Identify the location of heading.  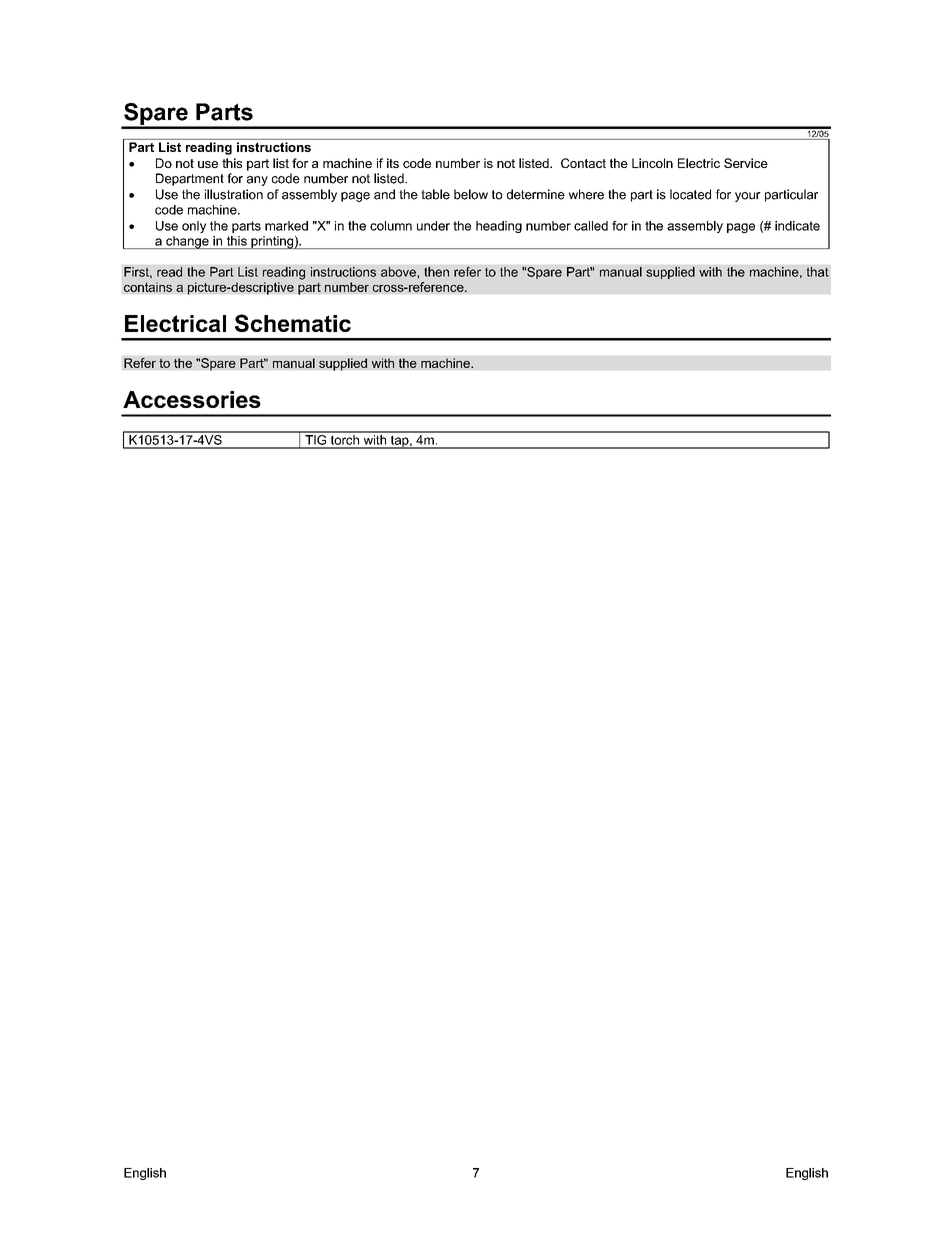
(499, 227).
